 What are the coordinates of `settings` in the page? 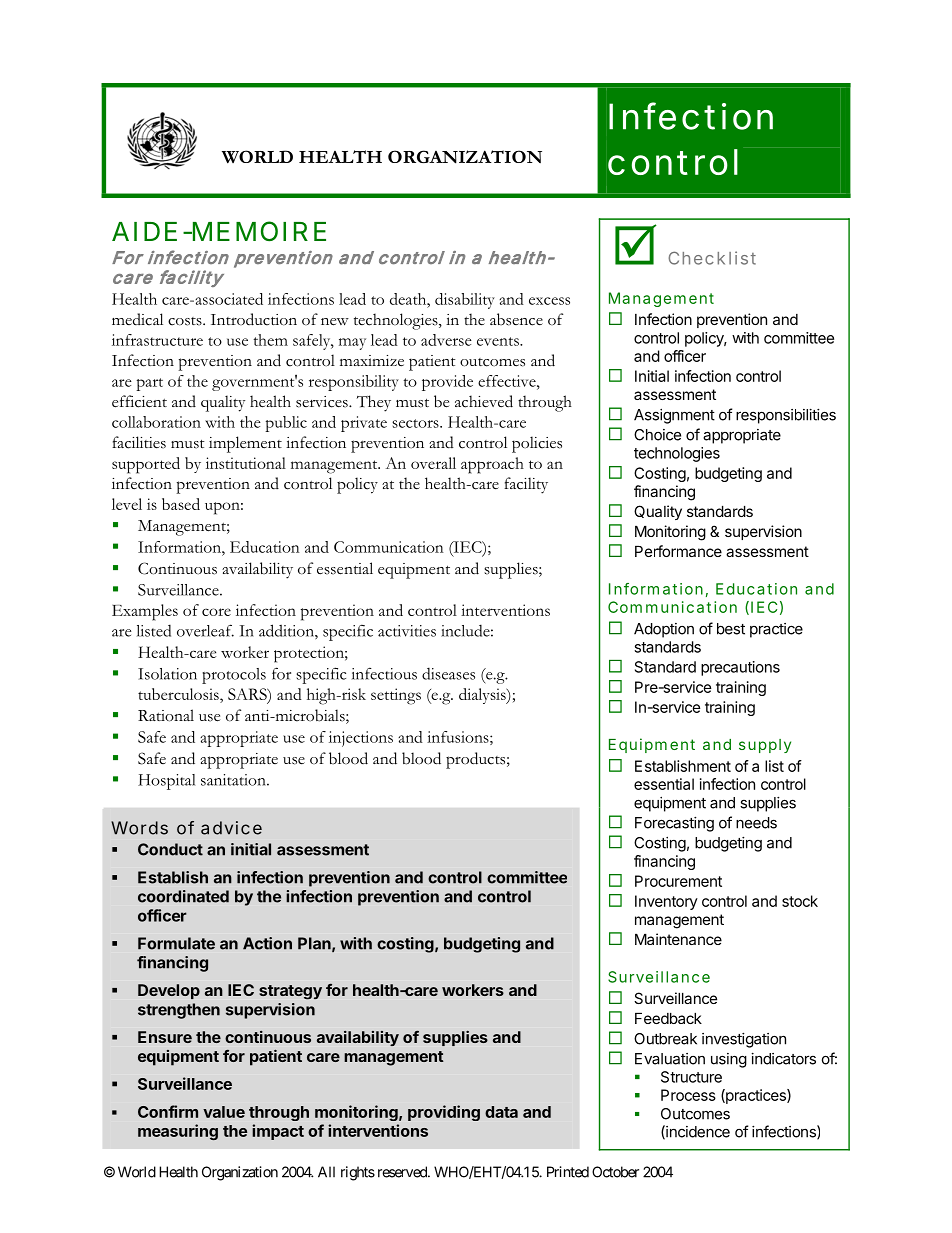 It's located at (396, 696).
